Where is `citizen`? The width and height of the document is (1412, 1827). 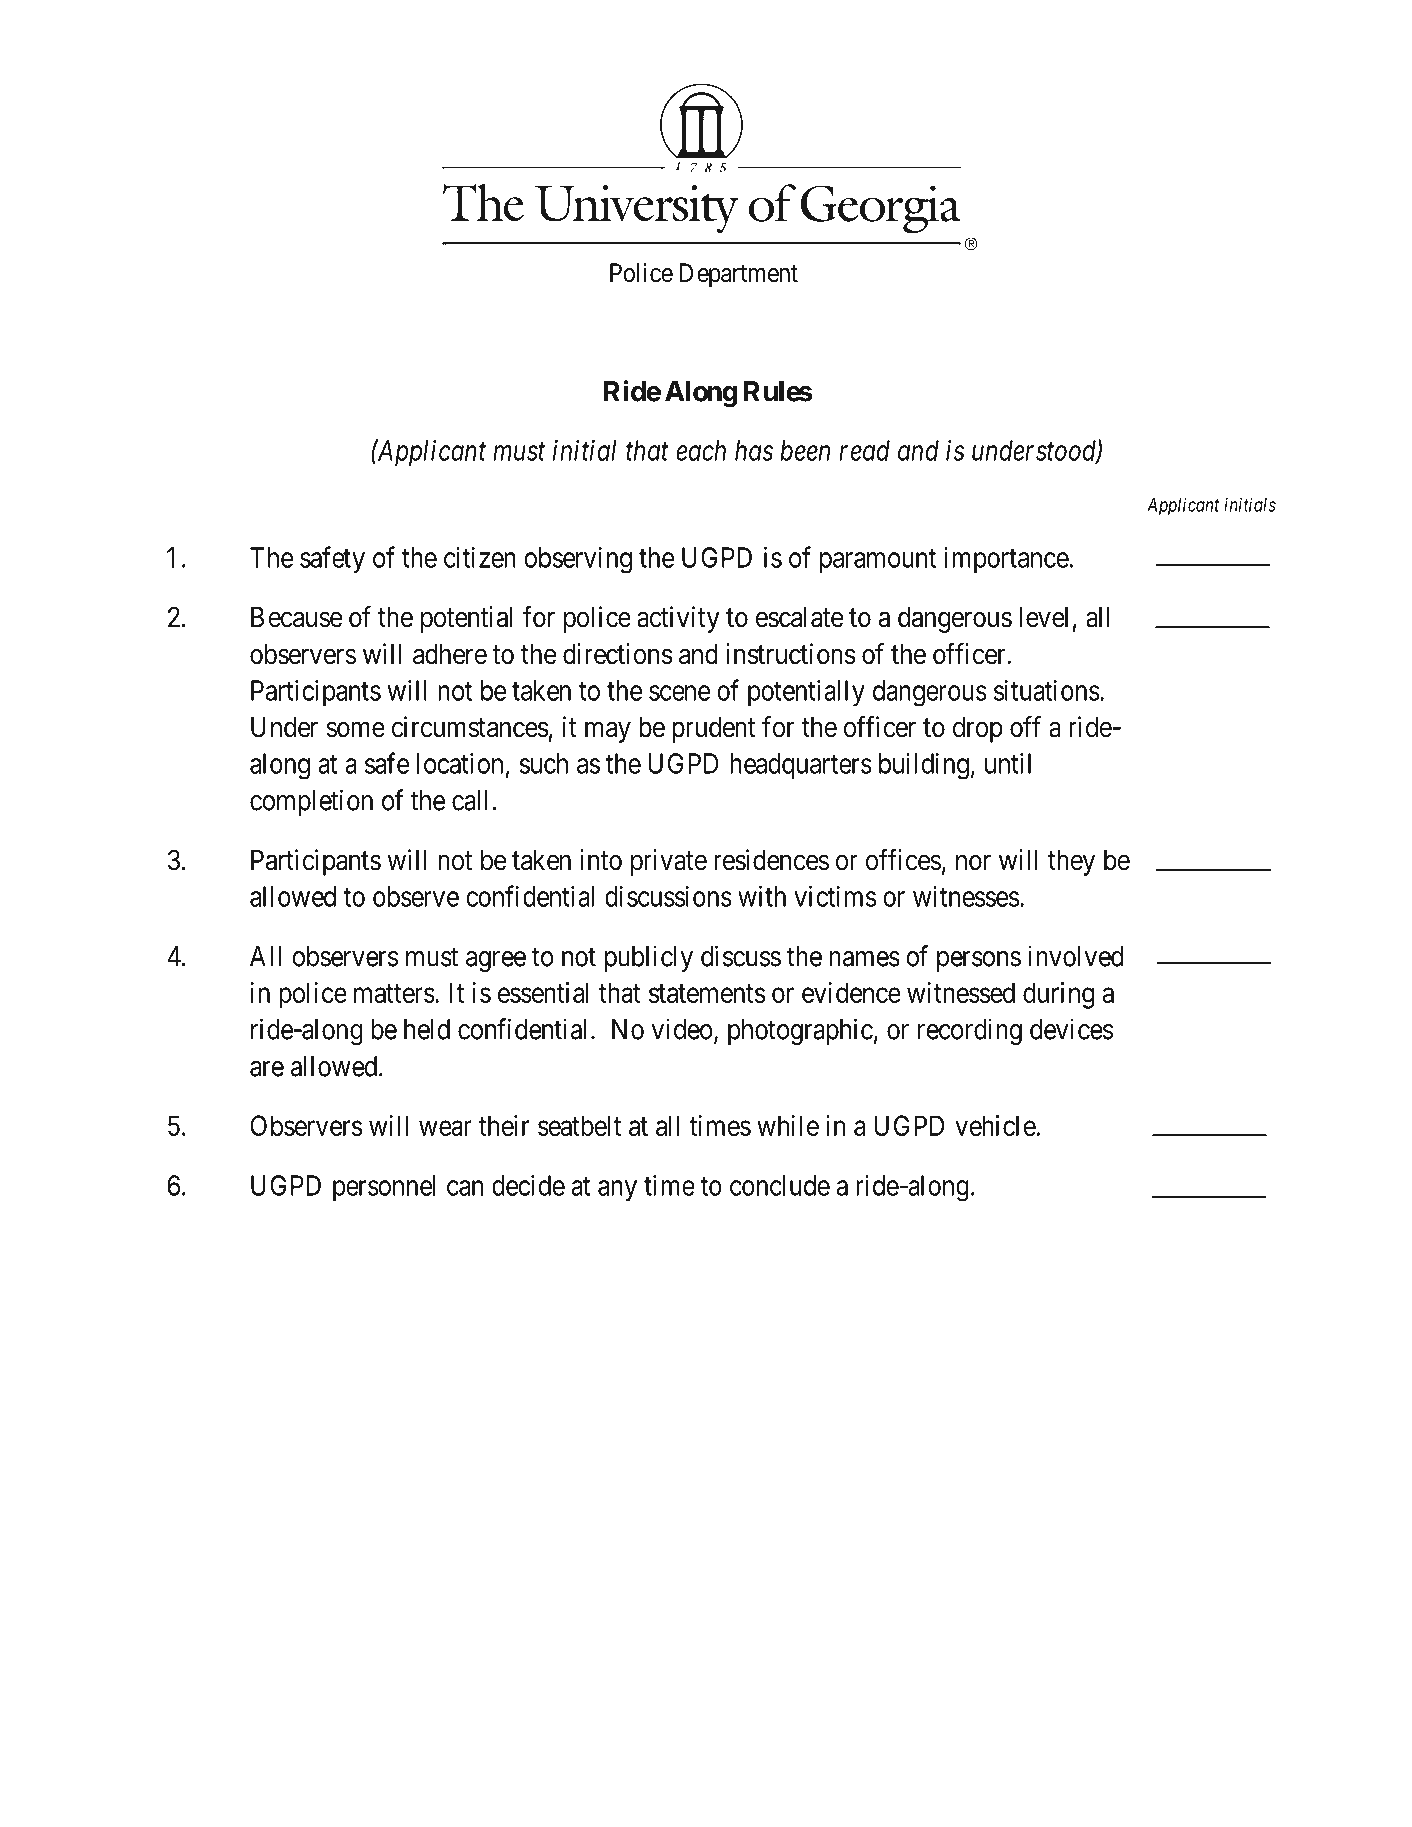 citizen is located at coordinates (480, 557).
